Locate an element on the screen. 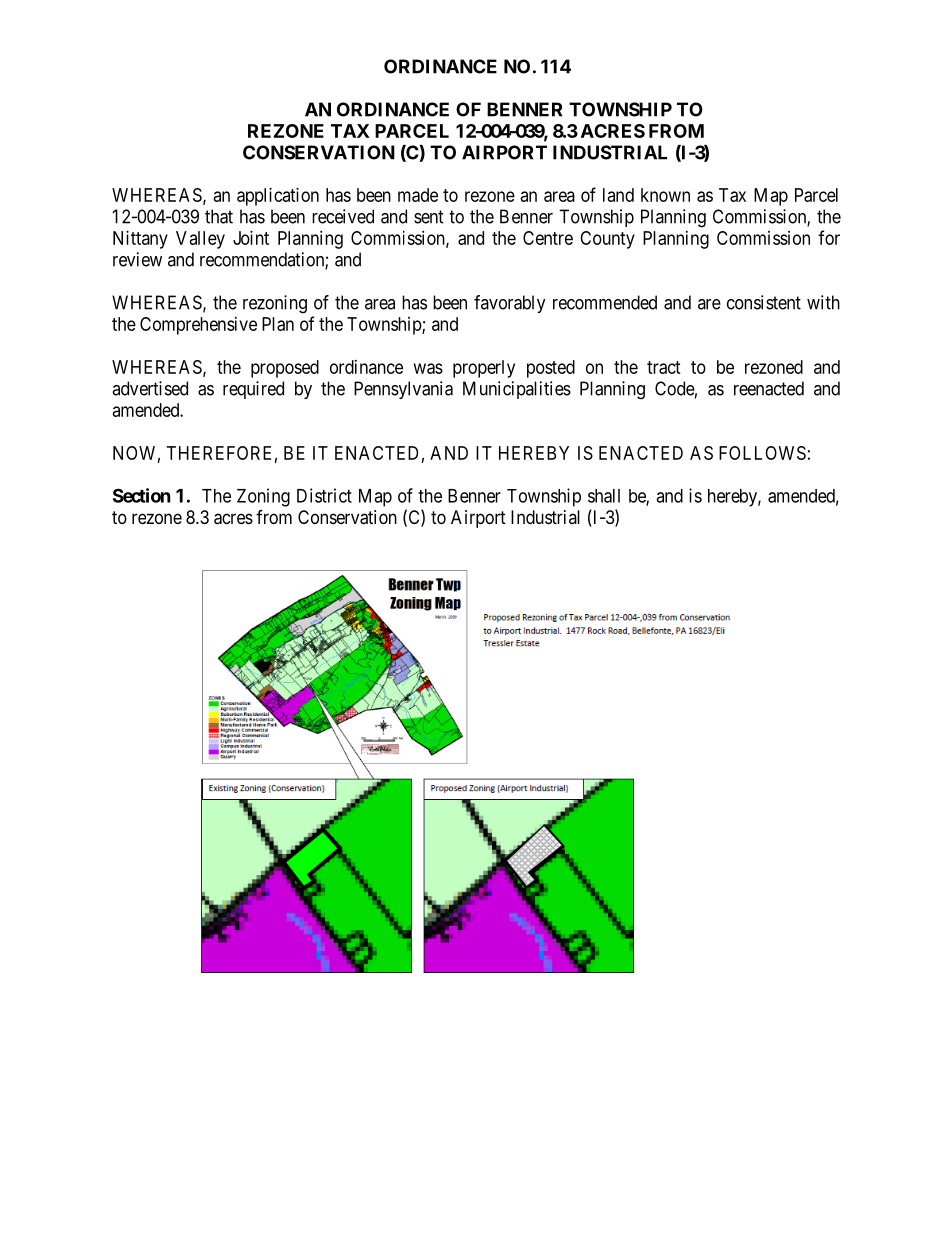 Image resolution: width=952 pixels, height=1233 pixels. known is located at coordinates (665, 195).
